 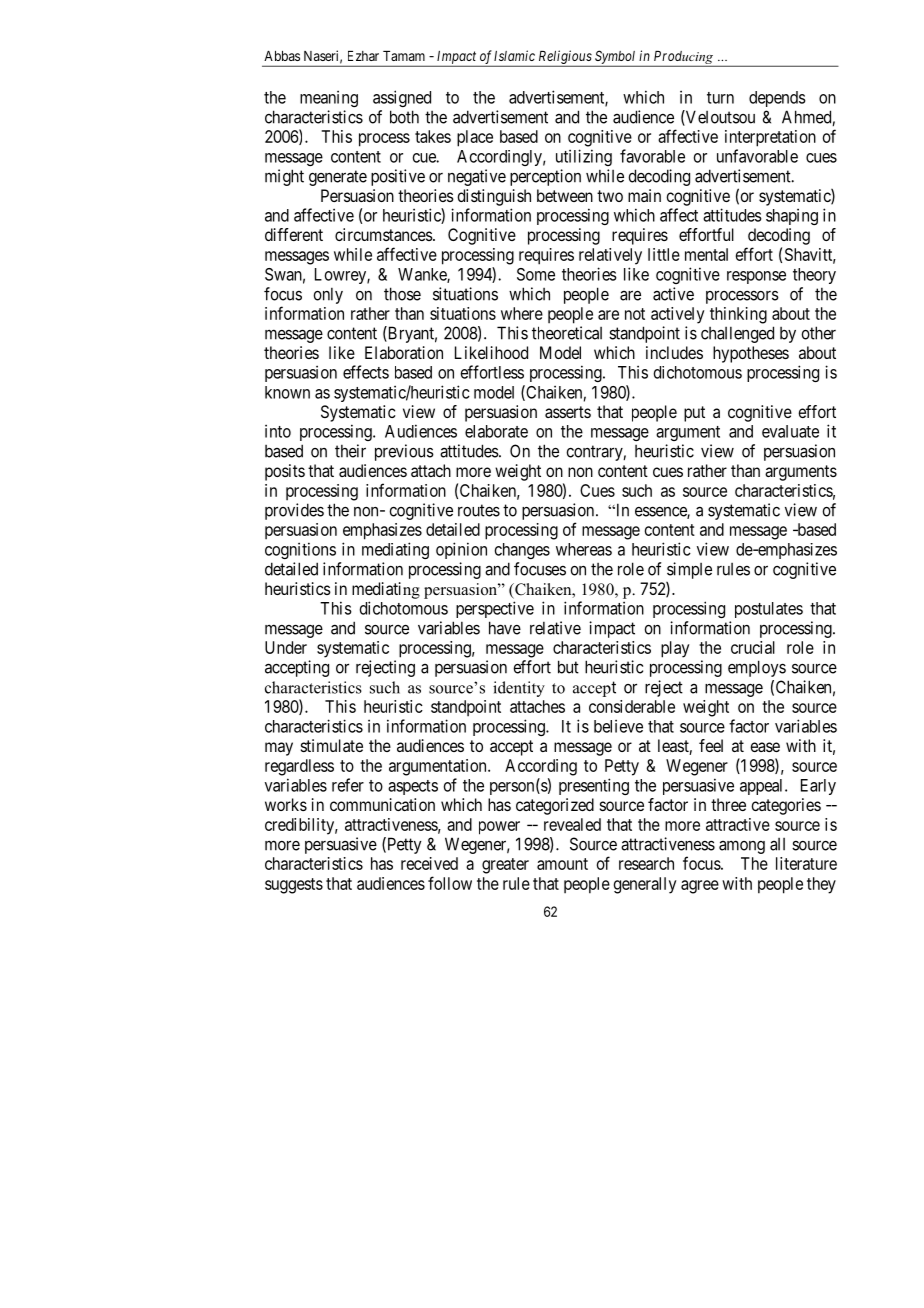 What do you see at coordinates (328, 295) in the page?
I see `only` at bounding box center [328, 295].
